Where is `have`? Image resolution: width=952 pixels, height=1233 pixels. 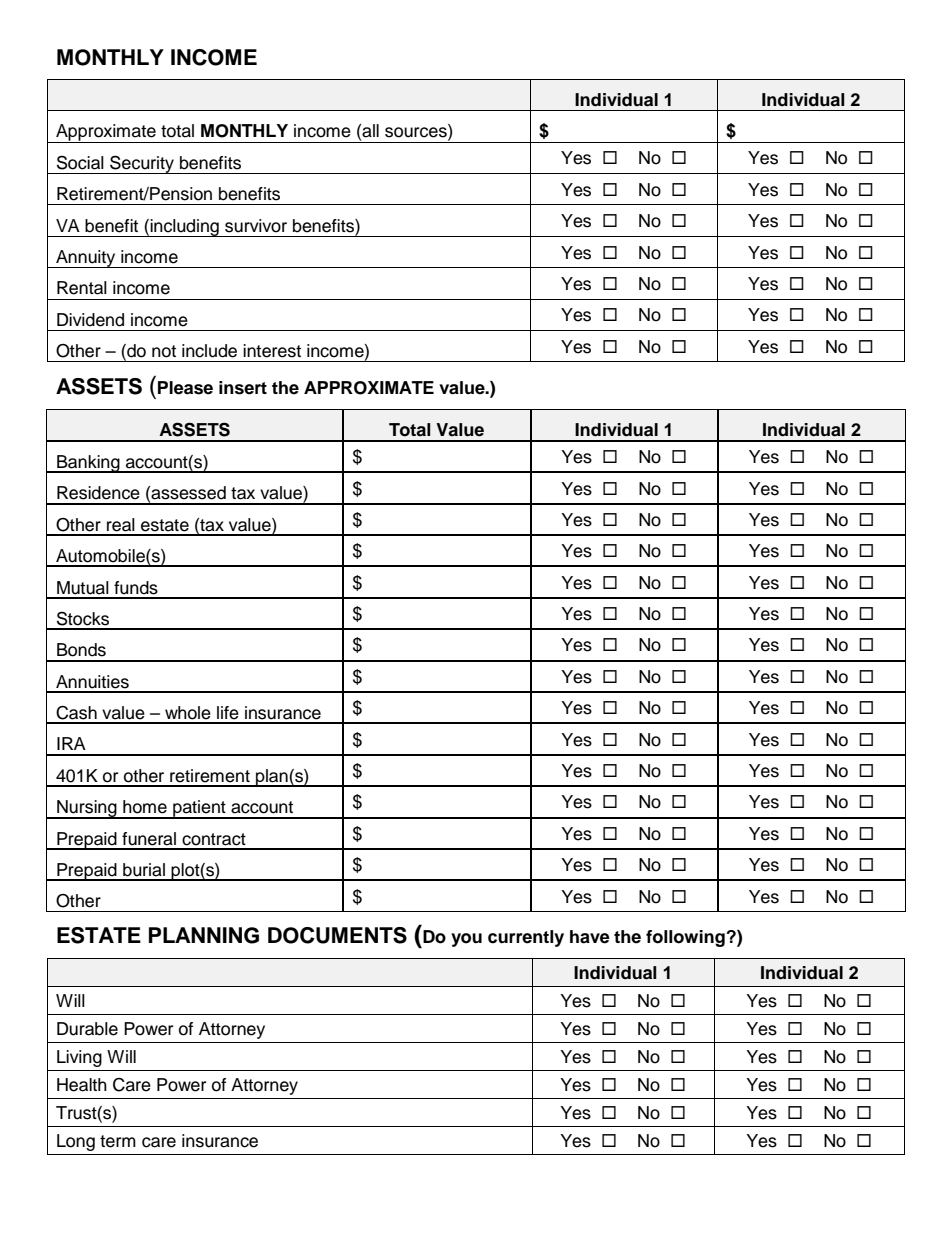
have is located at coordinates (590, 937).
